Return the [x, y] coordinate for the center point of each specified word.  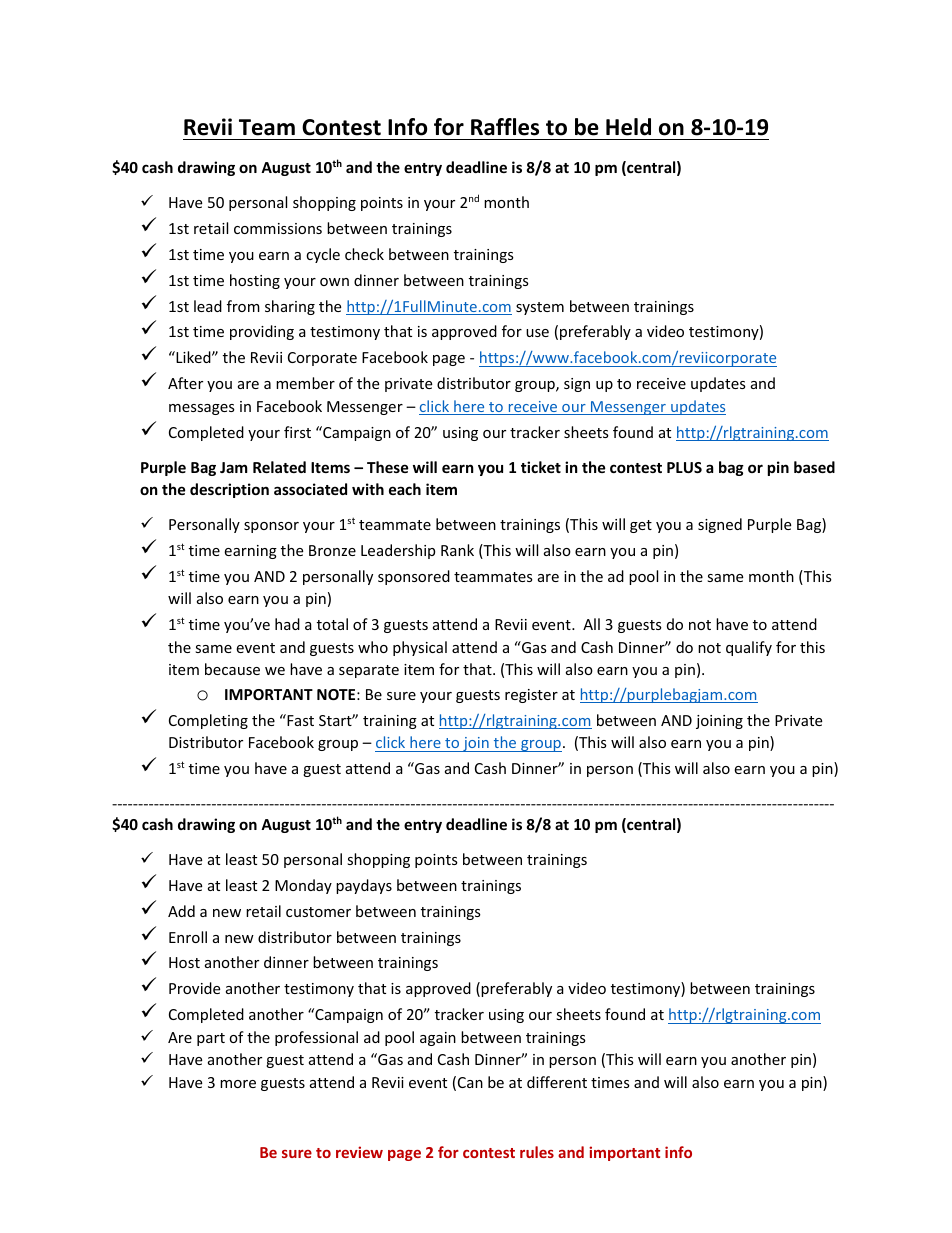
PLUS [684, 467]
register [531, 696]
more [238, 1084]
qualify [749, 648]
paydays [364, 886]
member [305, 383]
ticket [541, 467]
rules [537, 1152]
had [287, 624]
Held [628, 127]
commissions [278, 228]
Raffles [505, 127]
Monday [303, 886]
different [557, 1082]
